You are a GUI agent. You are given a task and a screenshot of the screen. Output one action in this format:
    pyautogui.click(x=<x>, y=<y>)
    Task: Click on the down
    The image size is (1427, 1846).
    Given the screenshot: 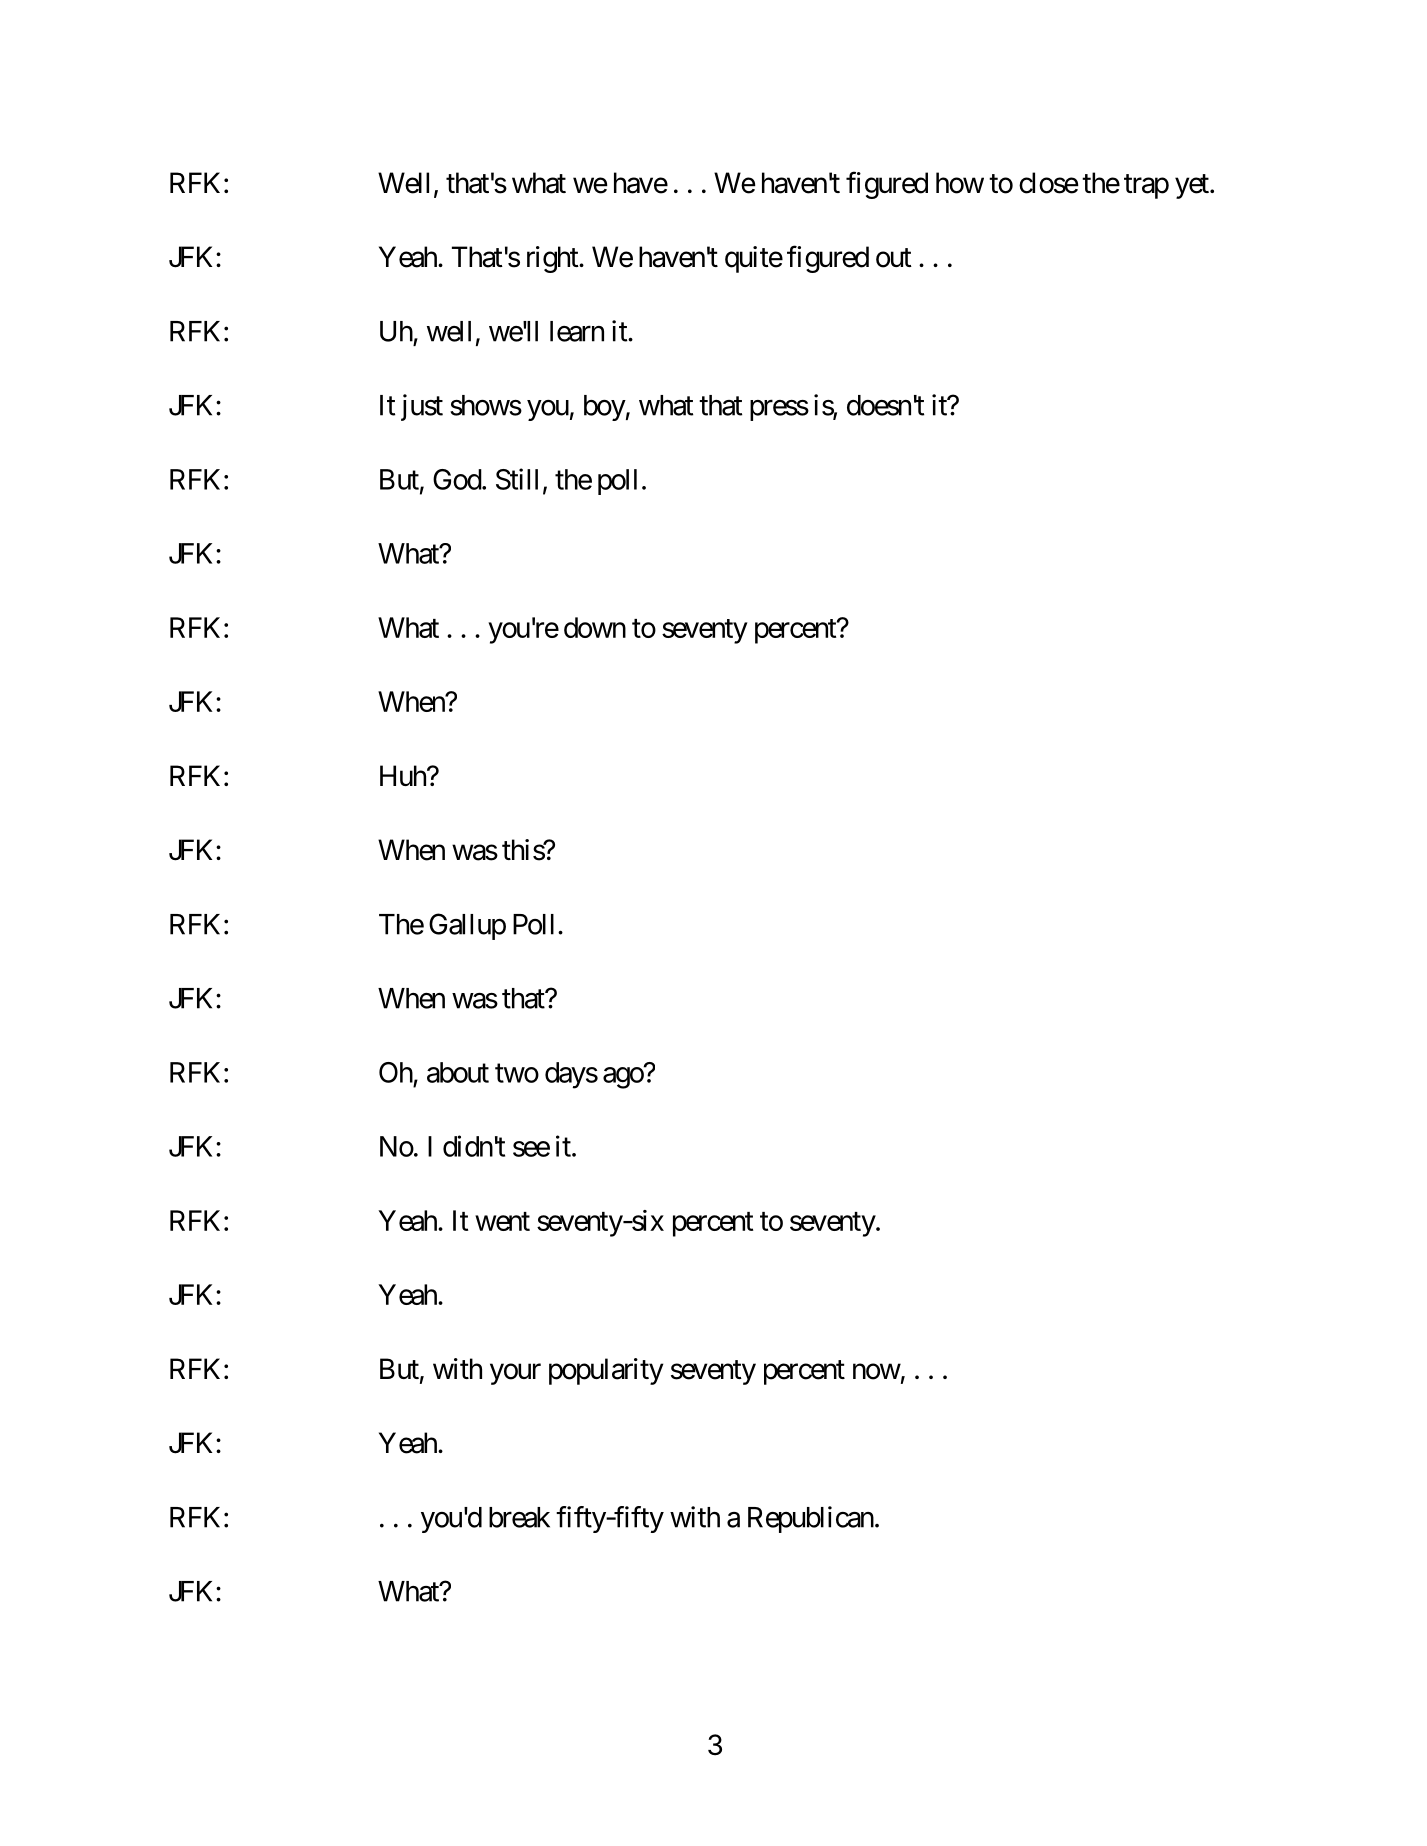 What is the action you would take?
    pyautogui.click(x=595, y=627)
